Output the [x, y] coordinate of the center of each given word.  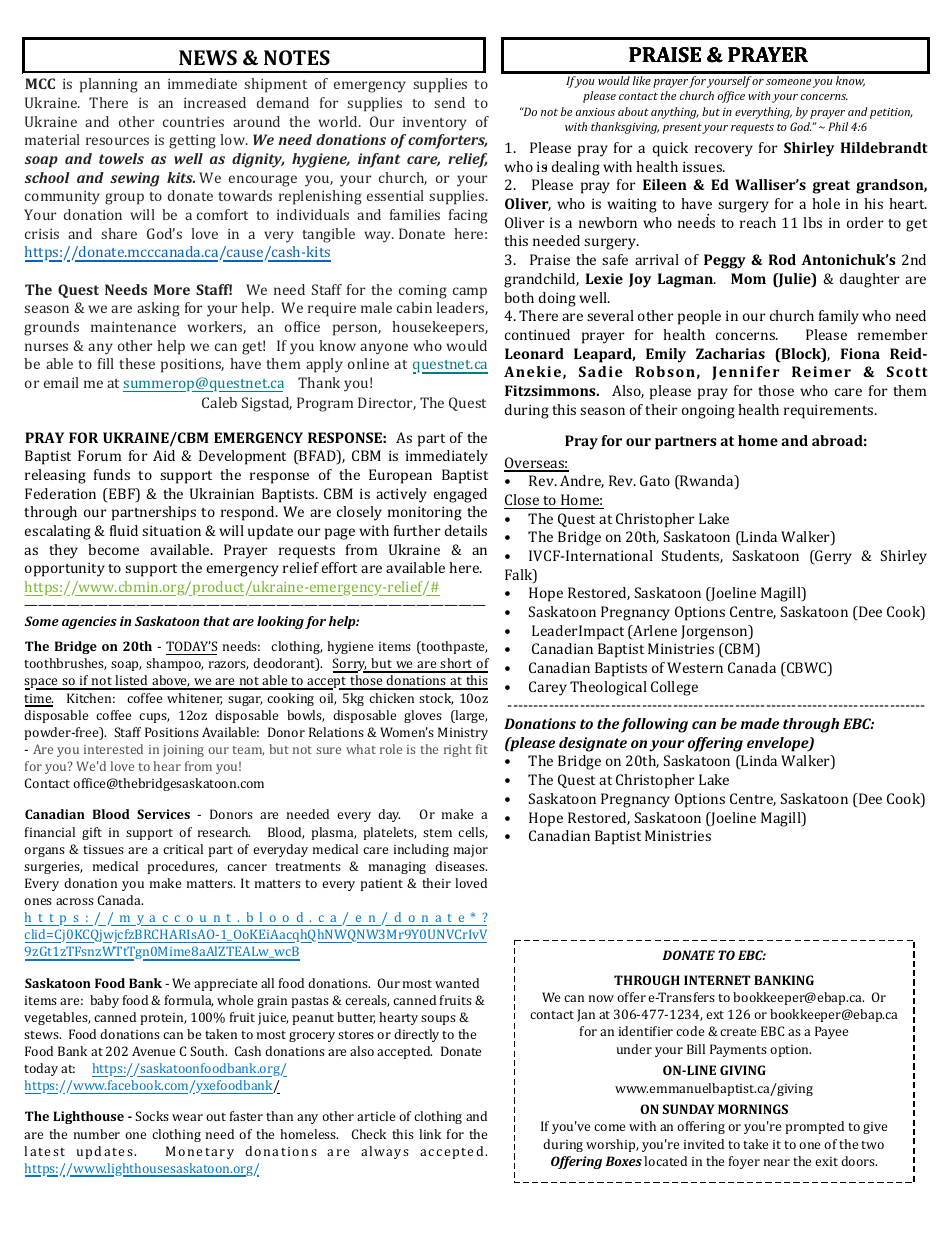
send [449, 102]
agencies [89, 622]
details [466, 530]
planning [109, 85]
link [430, 1134]
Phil [838, 126]
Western [695, 667]
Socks [152, 1116]
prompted [814, 1127]
